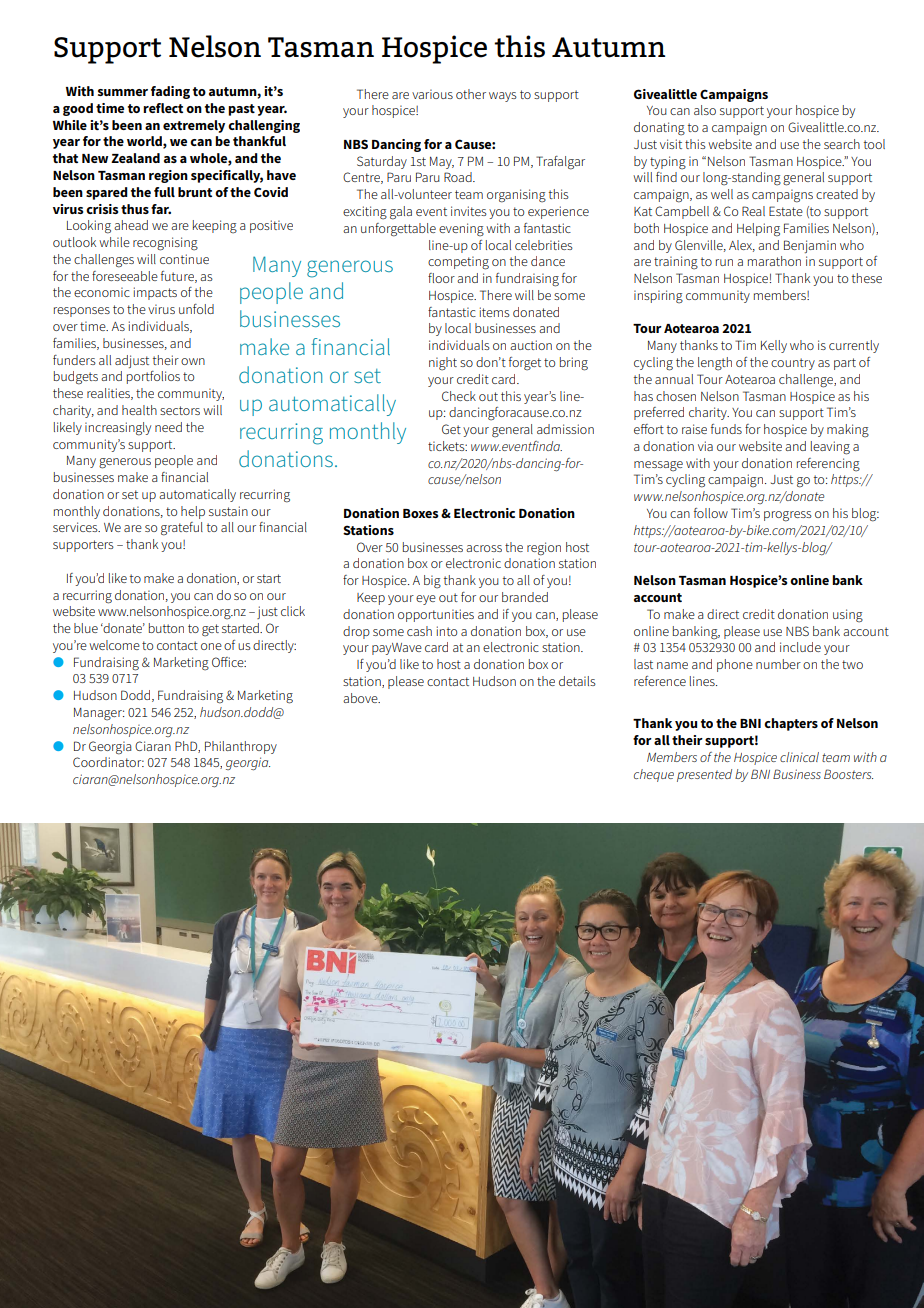 This screenshot has height=1308, width=924. What do you see at coordinates (163, 108) in the screenshot?
I see `reflect` at bounding box center [163, 108].
